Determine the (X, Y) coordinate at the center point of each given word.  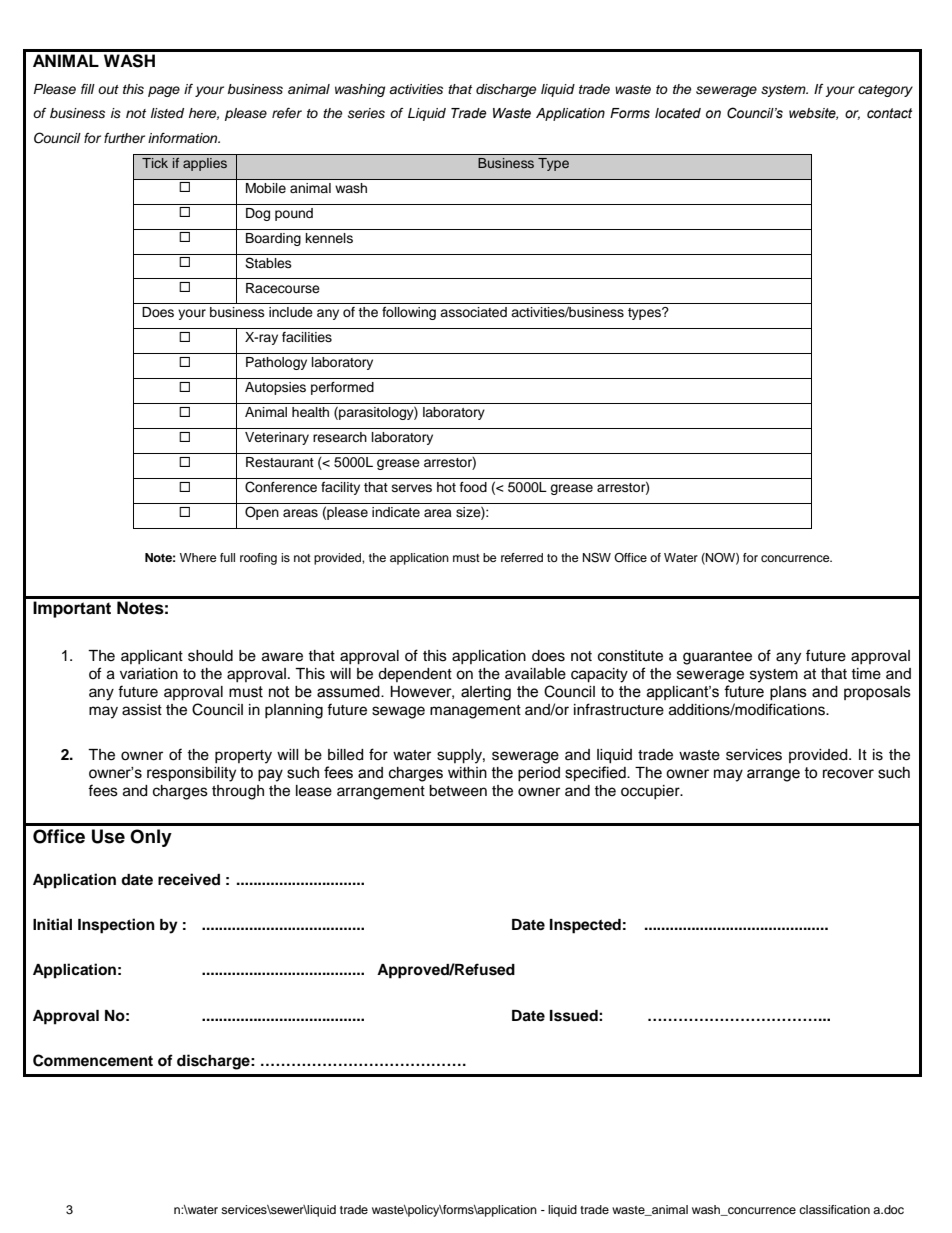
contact (889, 113)
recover (848, 774)
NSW (597, 558)
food (473, 487)
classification (834, 1209)
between (458, 791)
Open (262, 513)
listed (167, 113)
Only (151, 838)
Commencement (93, 1060)
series (366, 113)
